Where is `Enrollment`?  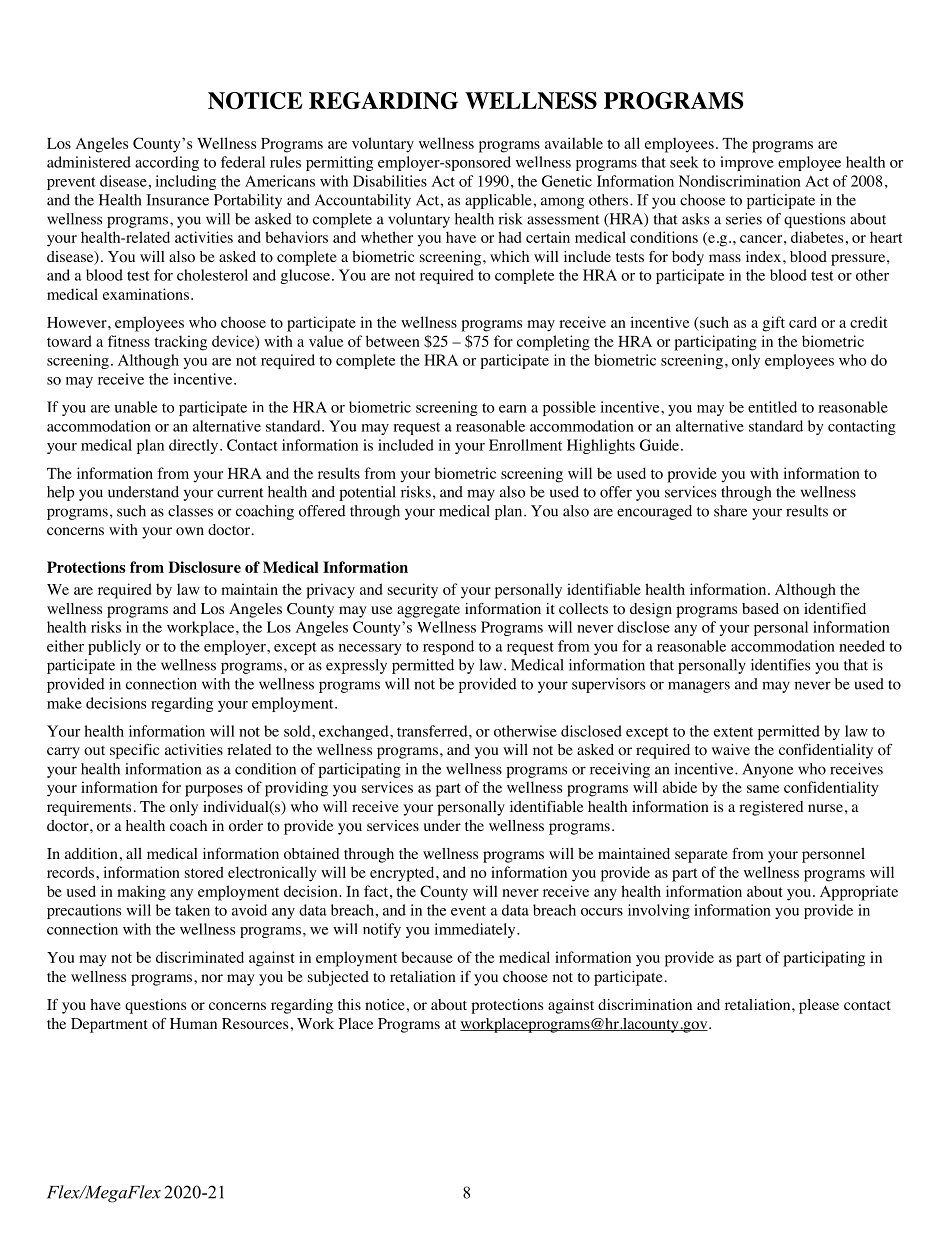 Enrollment is located at coordinates (525, 445).
